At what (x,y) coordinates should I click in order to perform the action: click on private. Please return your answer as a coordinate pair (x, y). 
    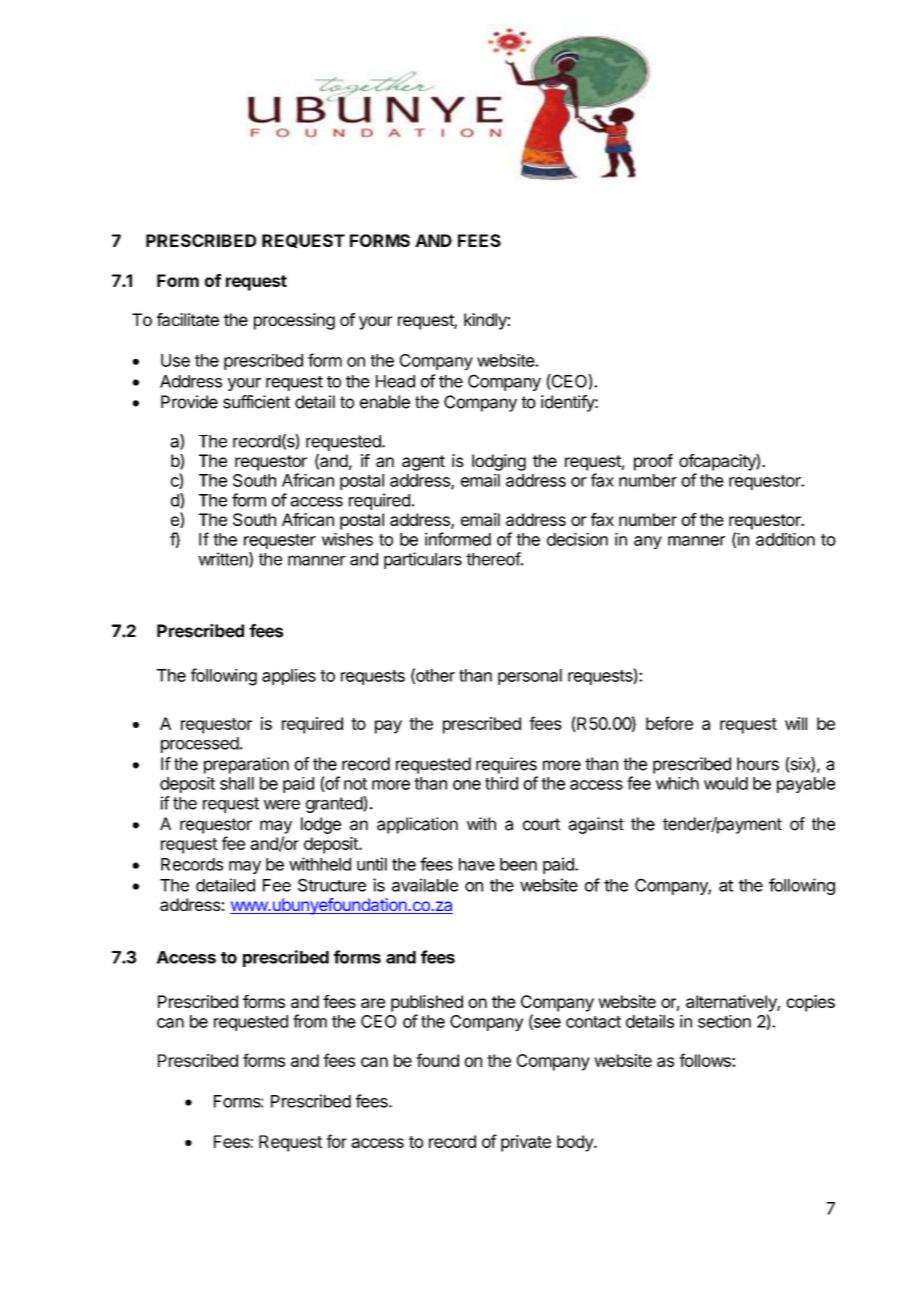
    Looking at the image, I should click on (526, 1143).
